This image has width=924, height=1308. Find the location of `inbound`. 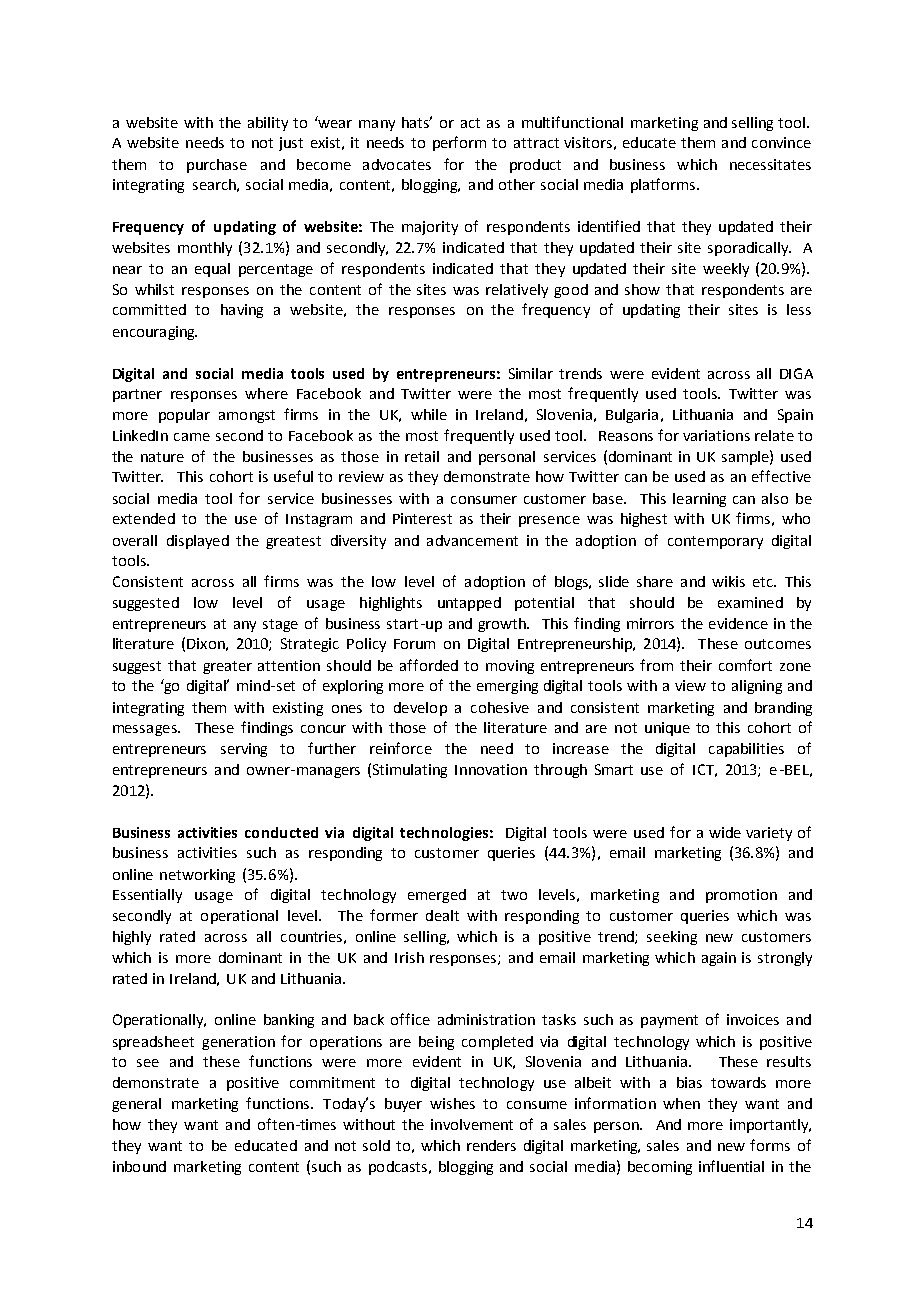

inbound is located at coordinates (139, 1166).
